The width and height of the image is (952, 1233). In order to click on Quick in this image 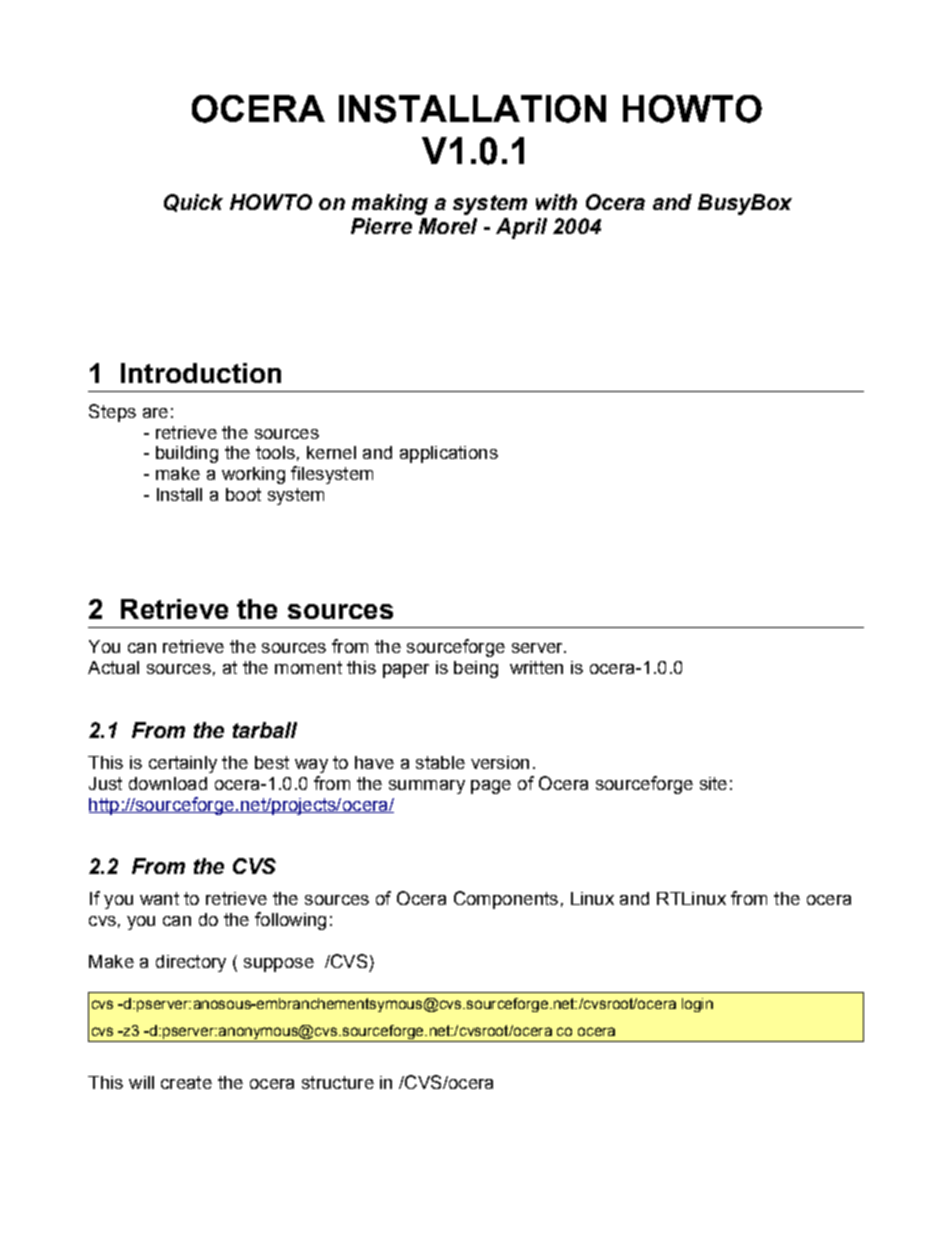, I will do `click(193, 203)`.
